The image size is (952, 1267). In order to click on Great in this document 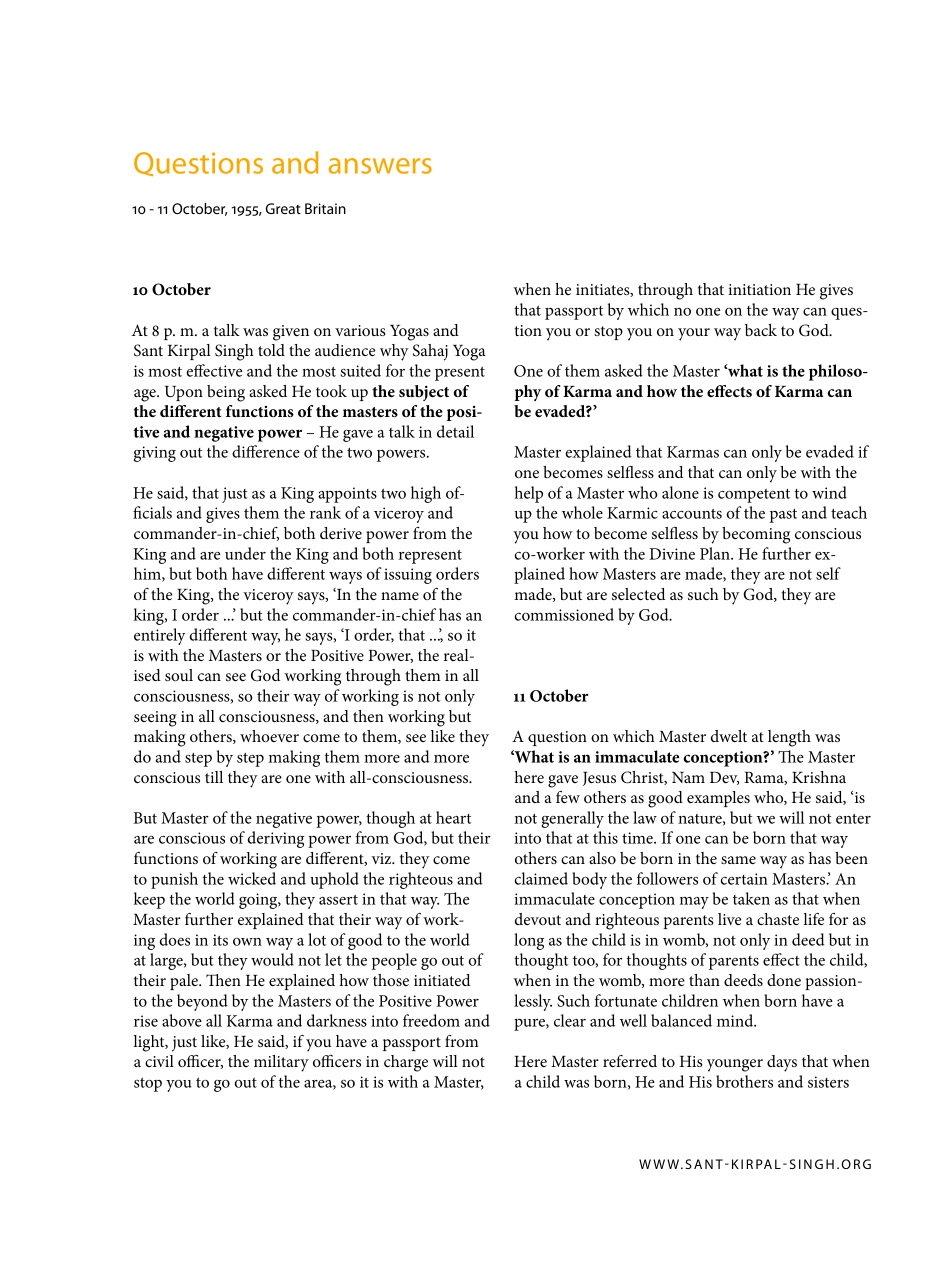, I will do `click(283, 208)`.
